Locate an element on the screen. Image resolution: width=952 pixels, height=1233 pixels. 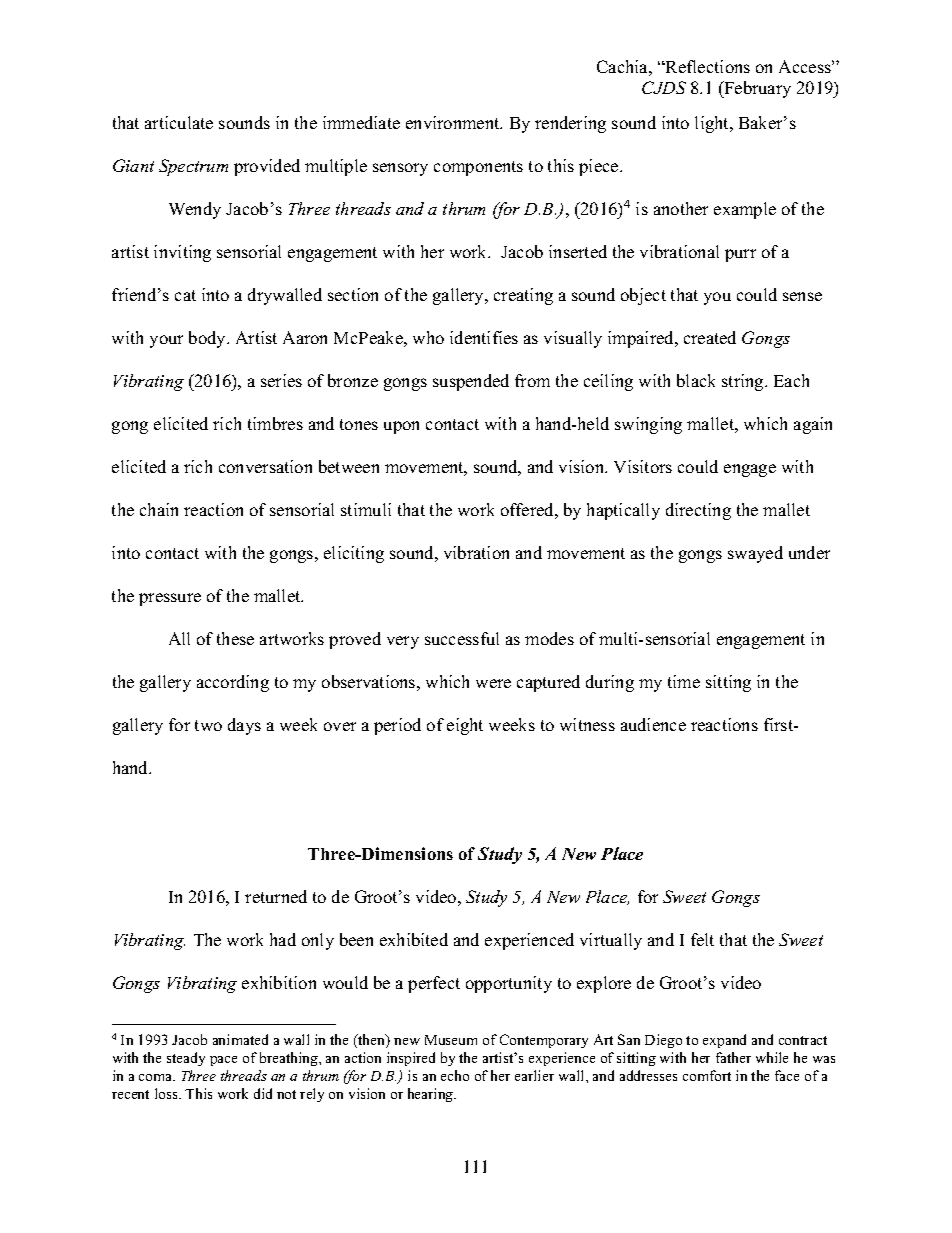
days is located at coordinates (244, 726).
